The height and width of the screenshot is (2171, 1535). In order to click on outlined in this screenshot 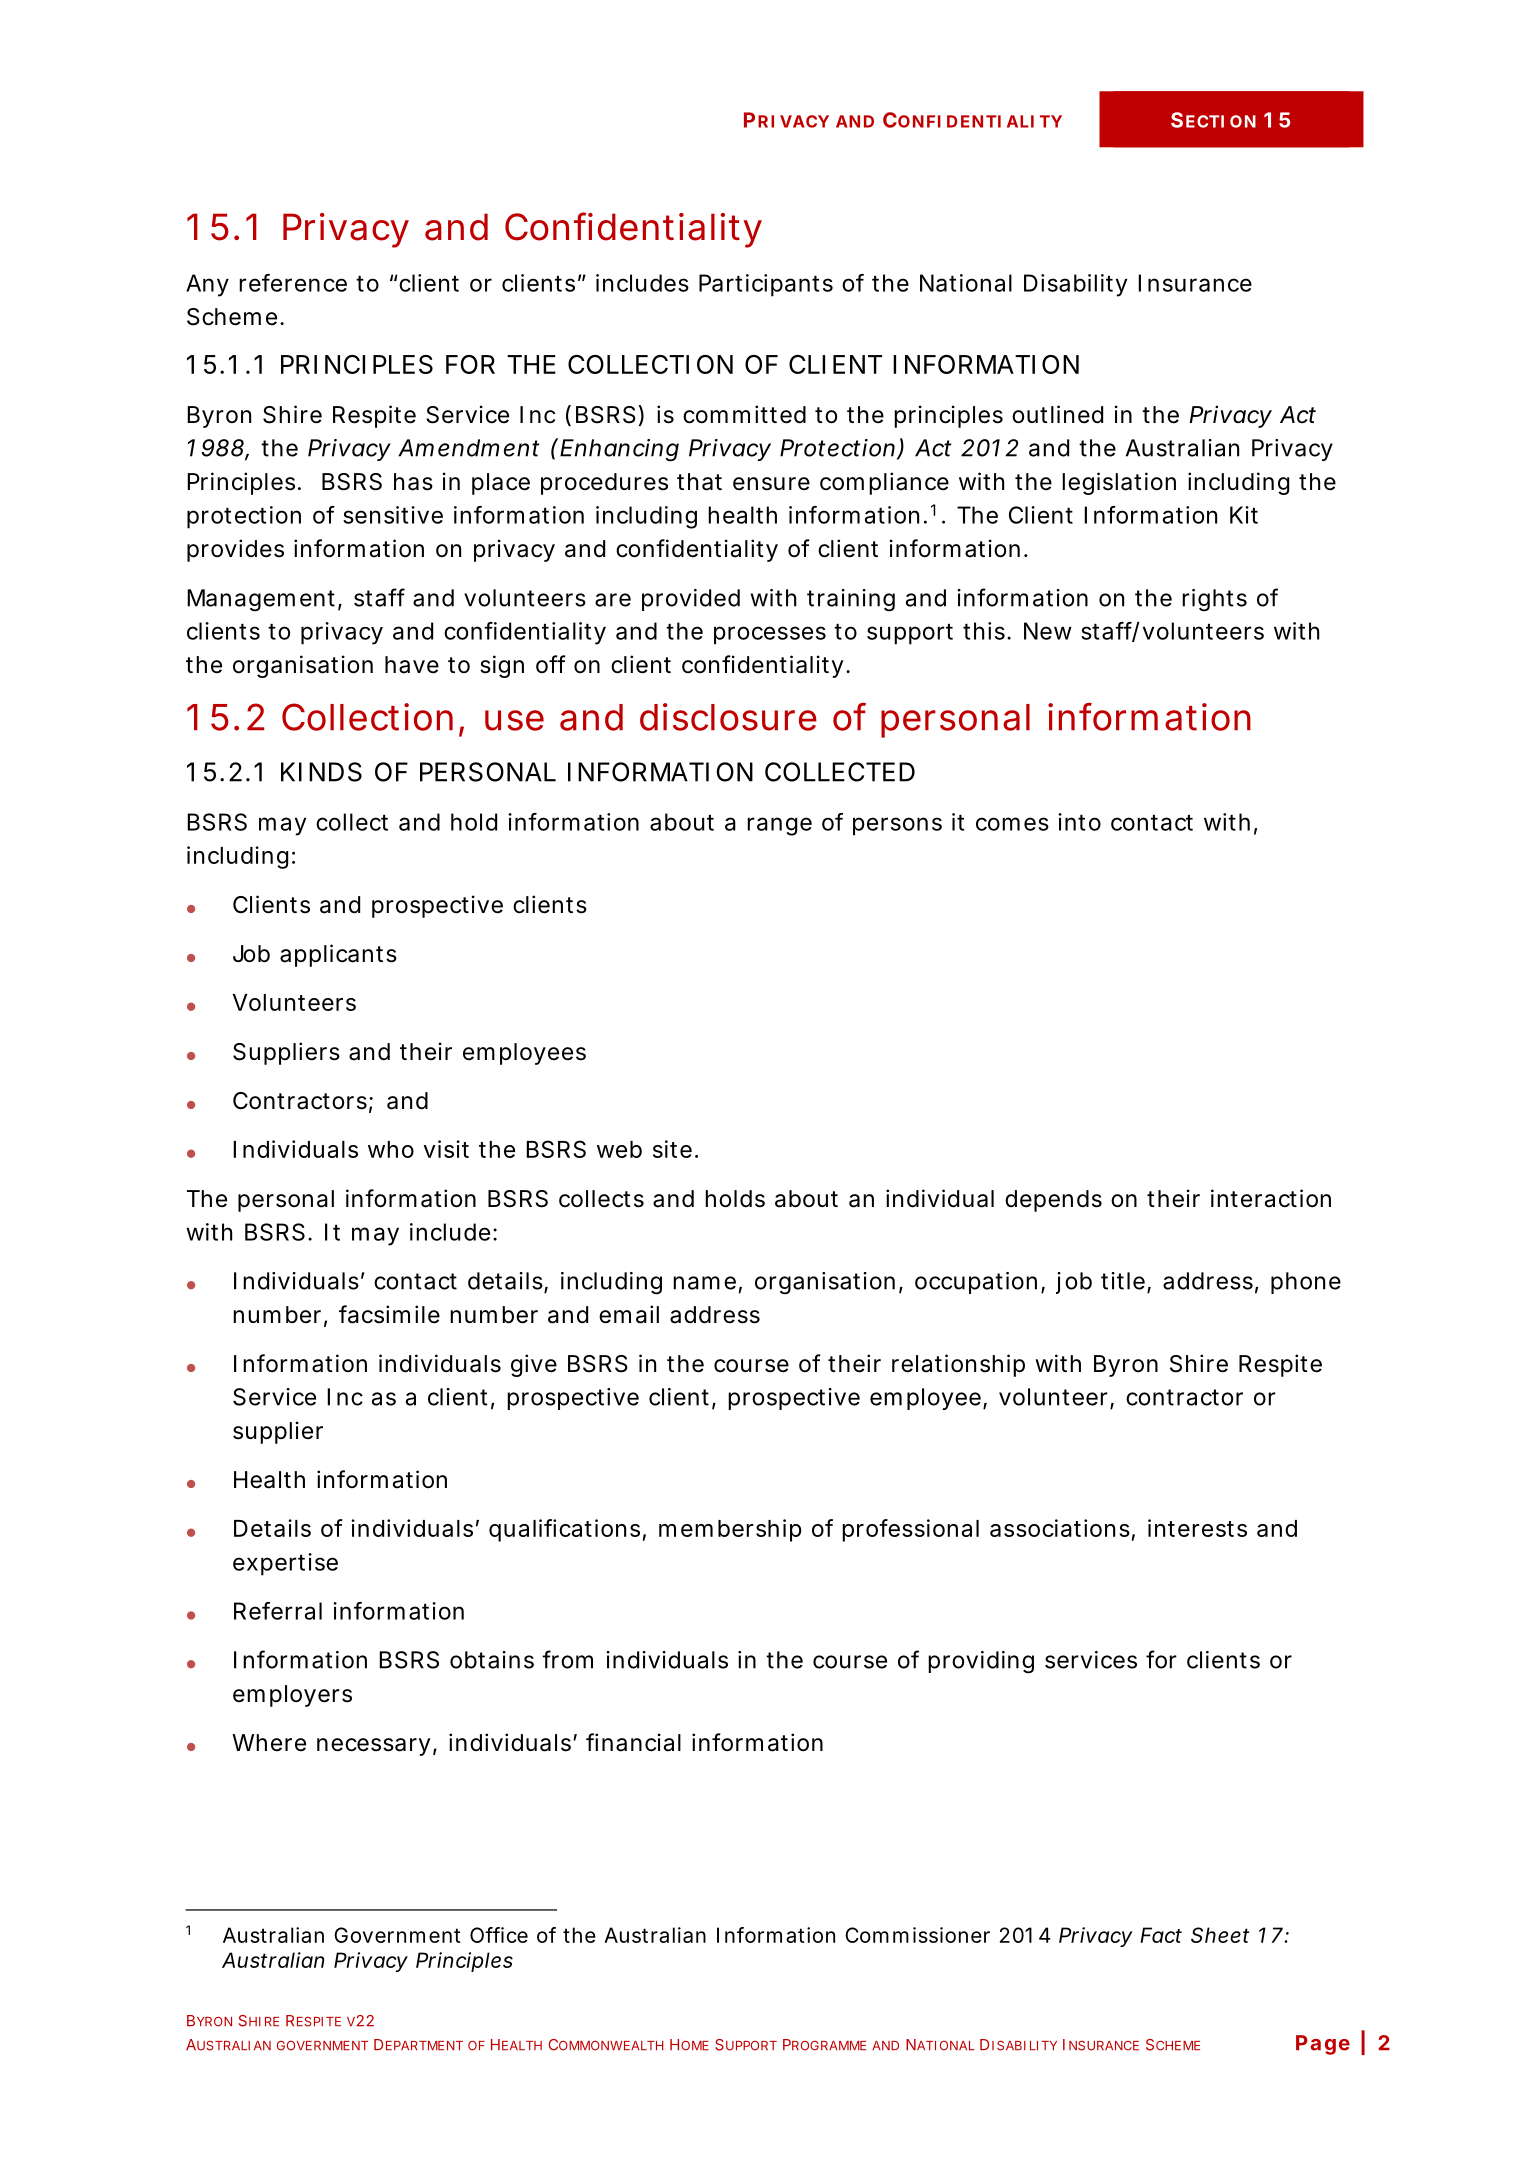, I will do `click(1057, 414)`.
